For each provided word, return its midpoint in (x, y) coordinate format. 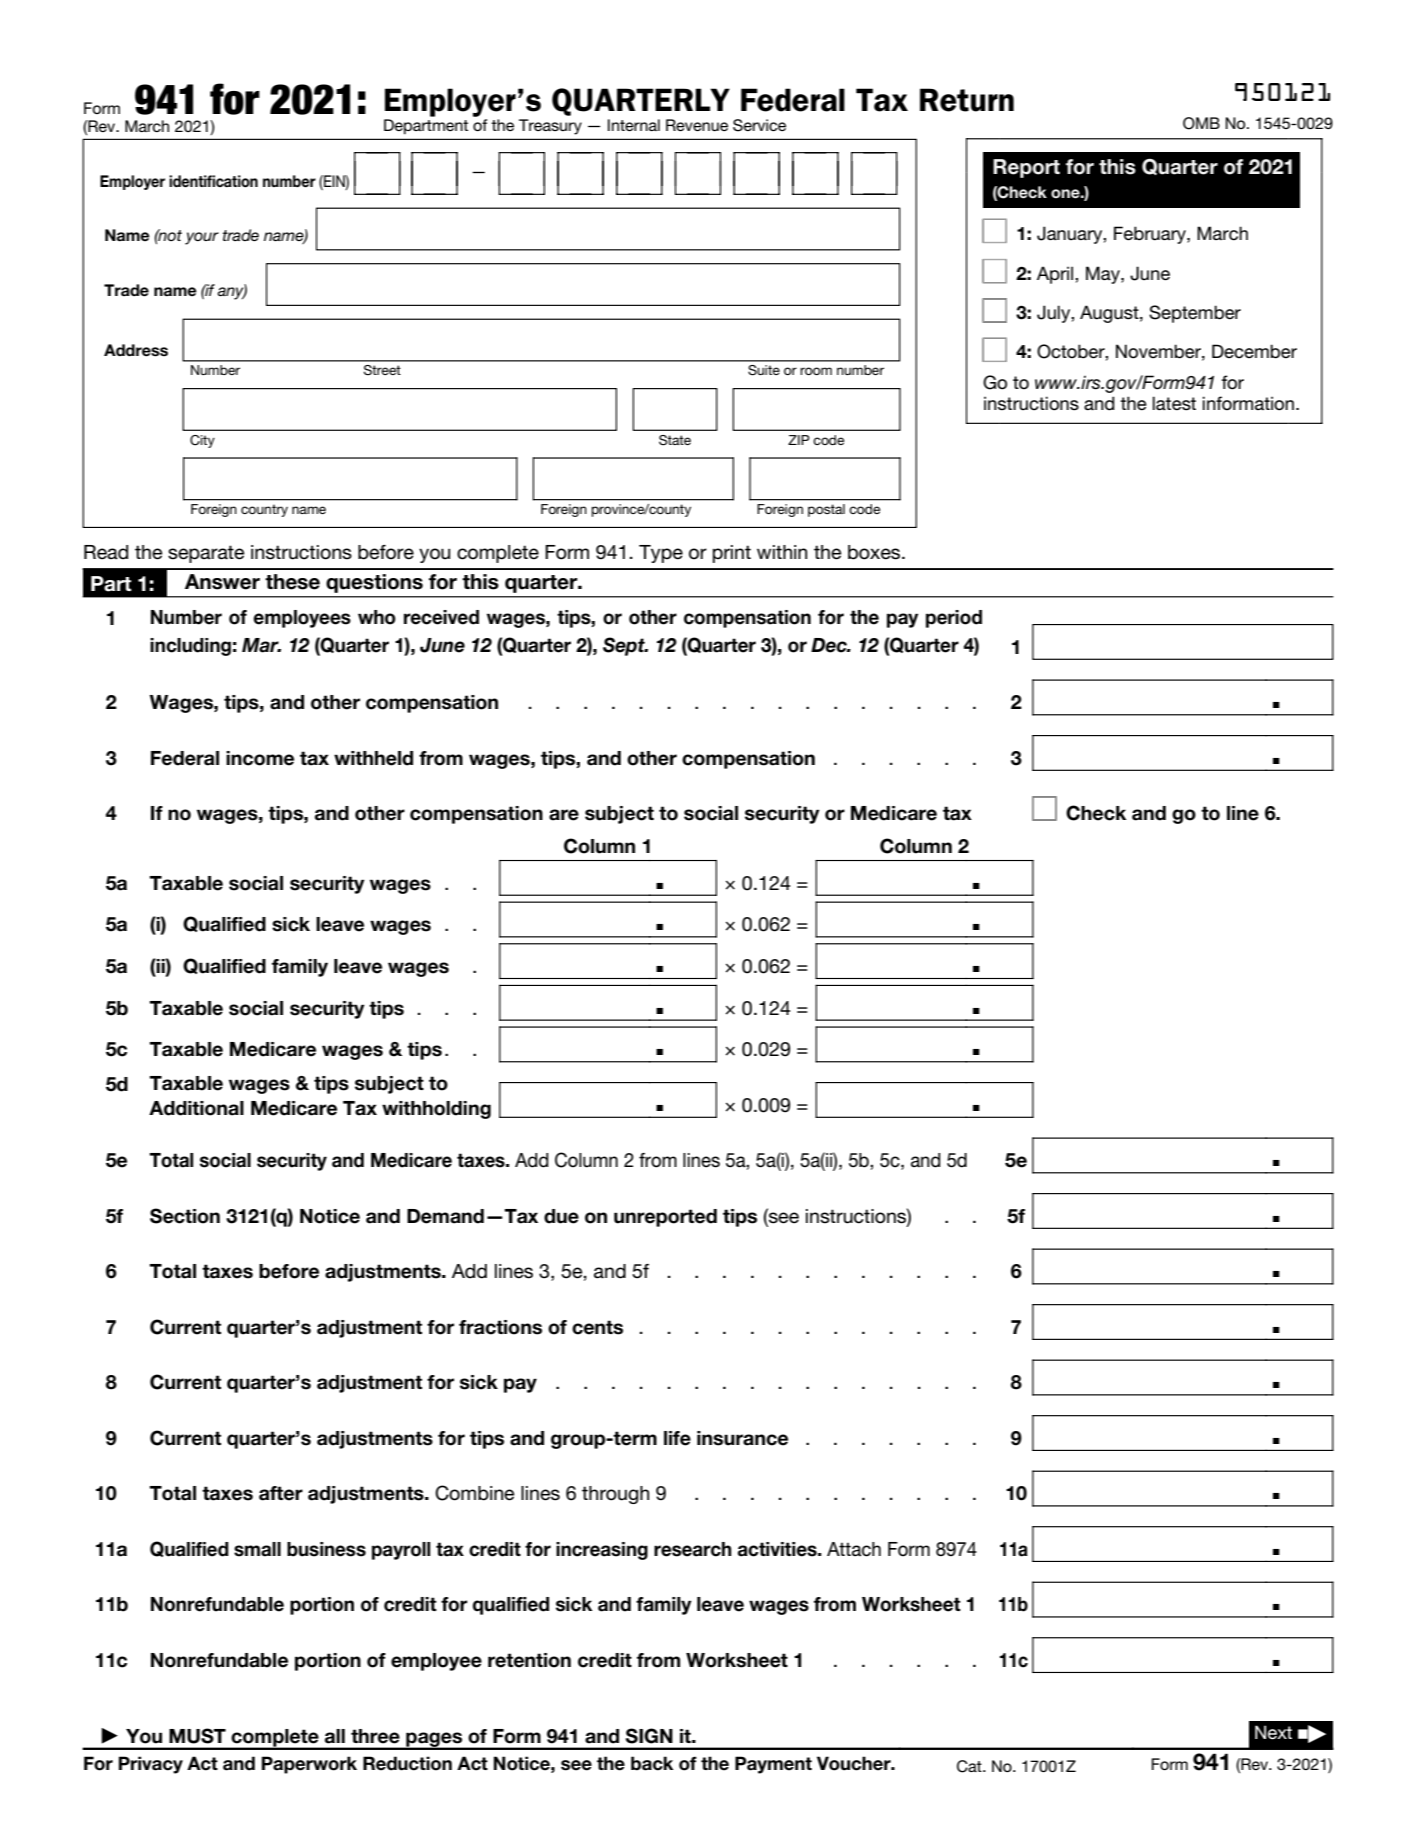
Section (185, 1216)
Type (661, 554)
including (190, 647)
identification (213, 181)
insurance (742, 1438)
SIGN (649, 1736)
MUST (197, 1736)
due (561, 1216)
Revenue (697, 125)
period (954, 619)
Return (967, 100)
